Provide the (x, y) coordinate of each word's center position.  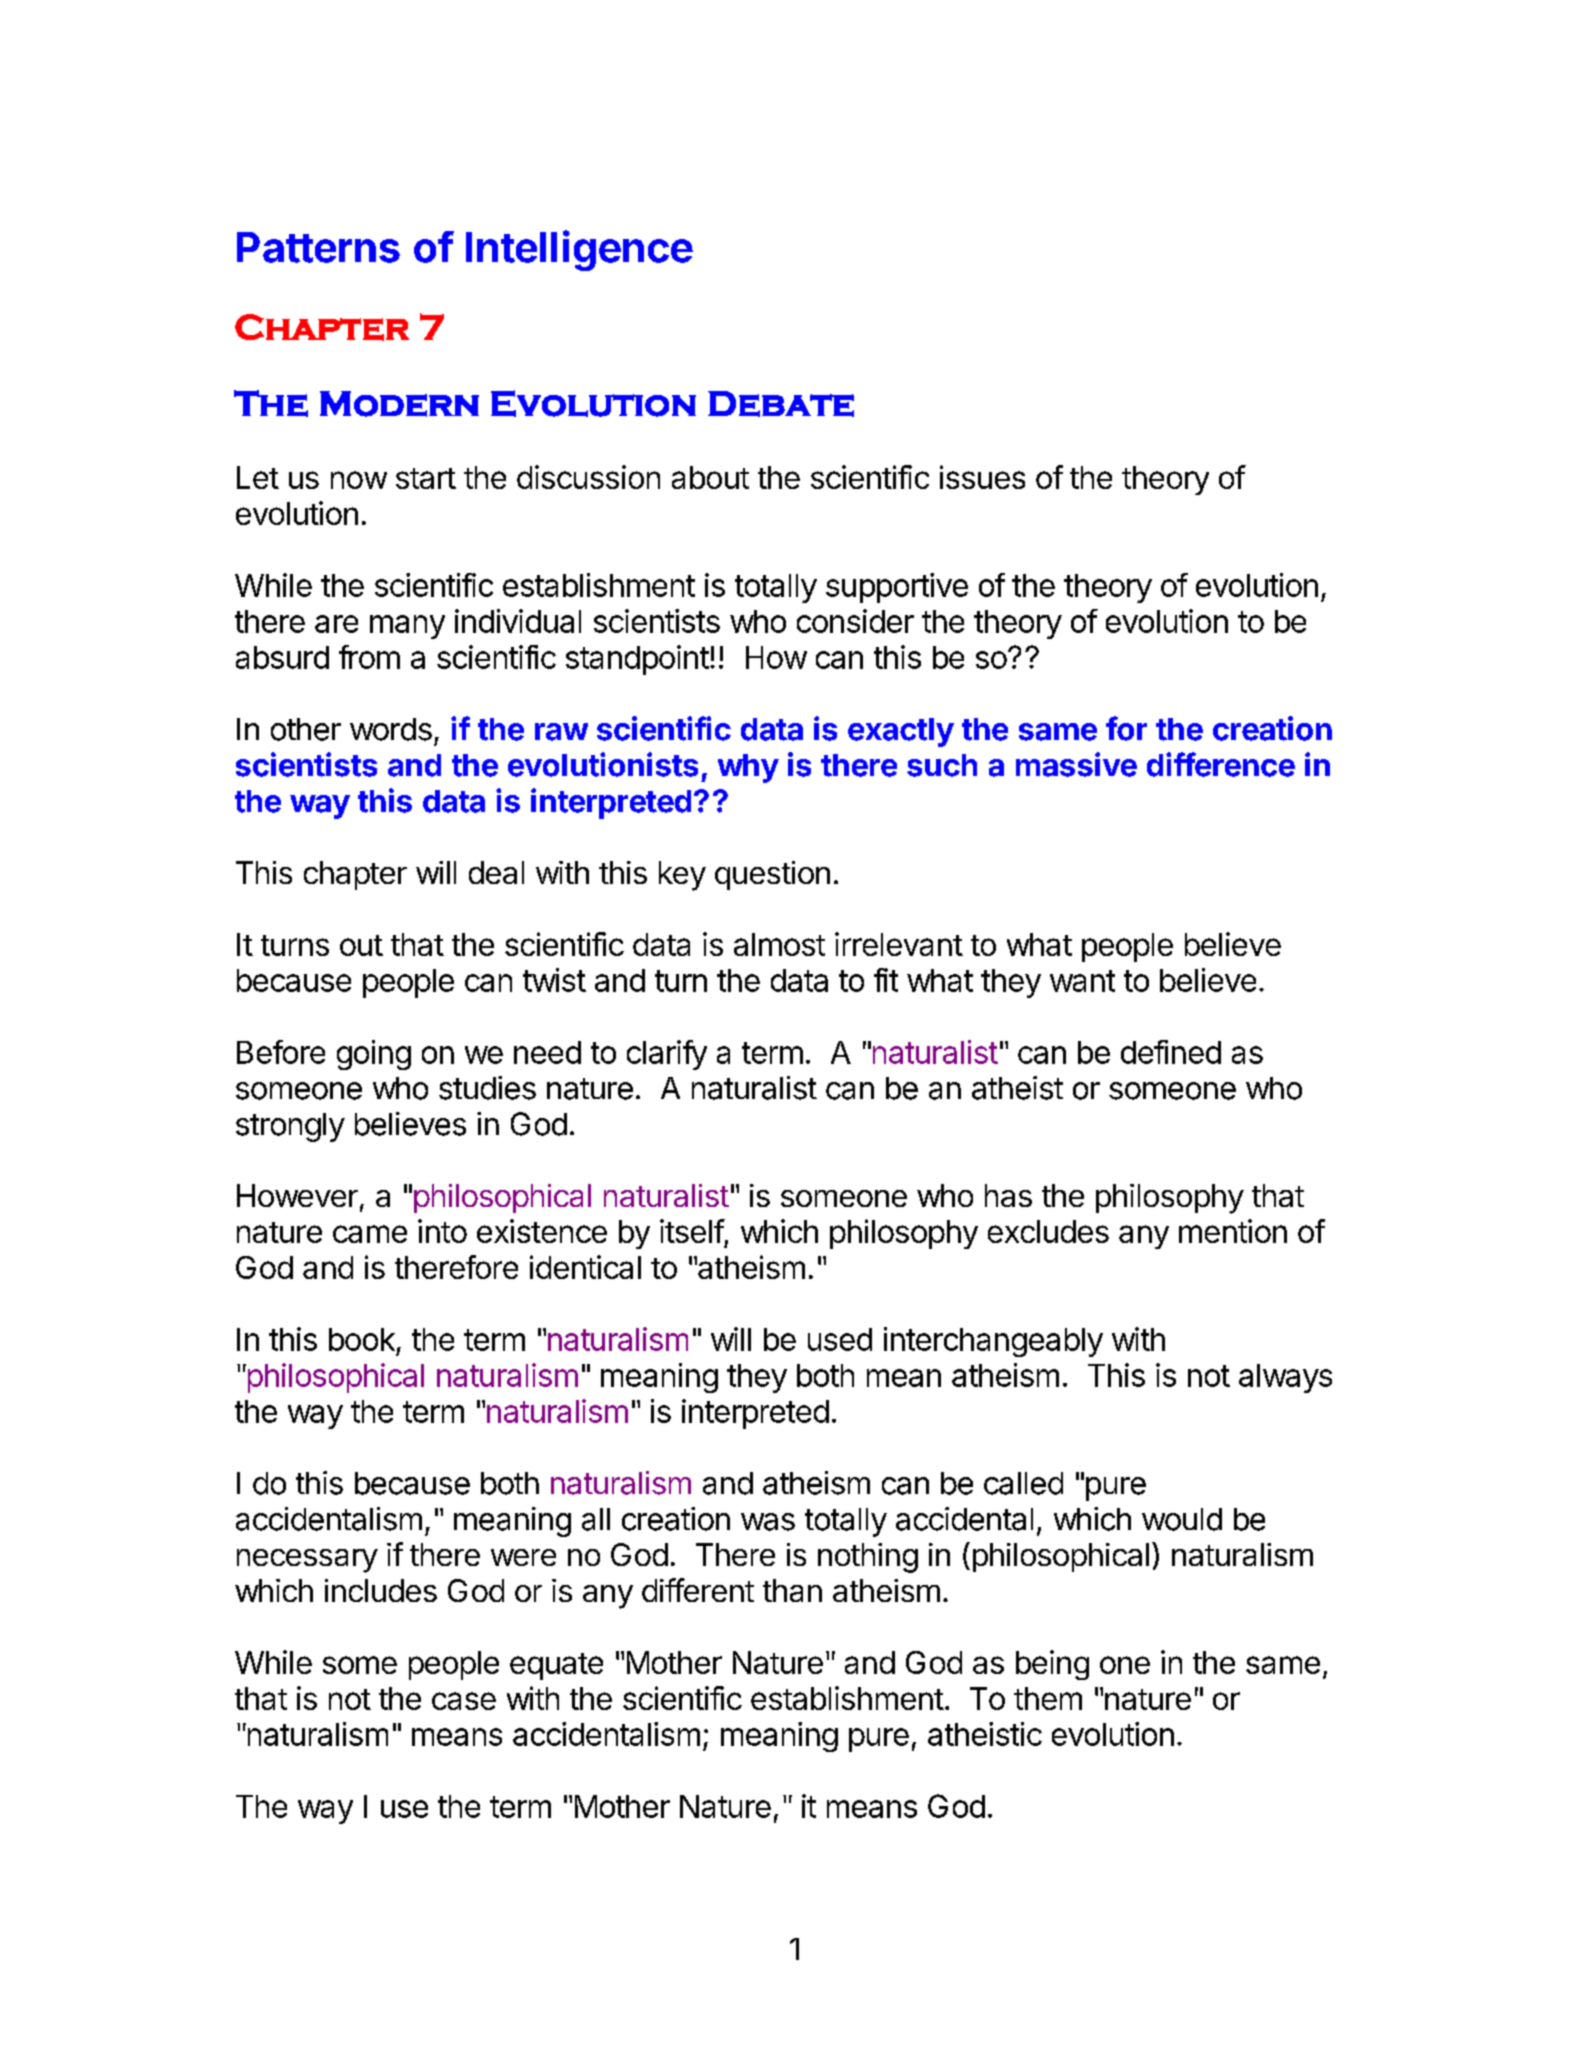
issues (982, 477)
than (792, 1590)
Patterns (318, 247)
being (1052, 1665)
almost (779, 944)
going (374, 1055)
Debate (781, 404)
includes (381, 1590)
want (1082, 981)
